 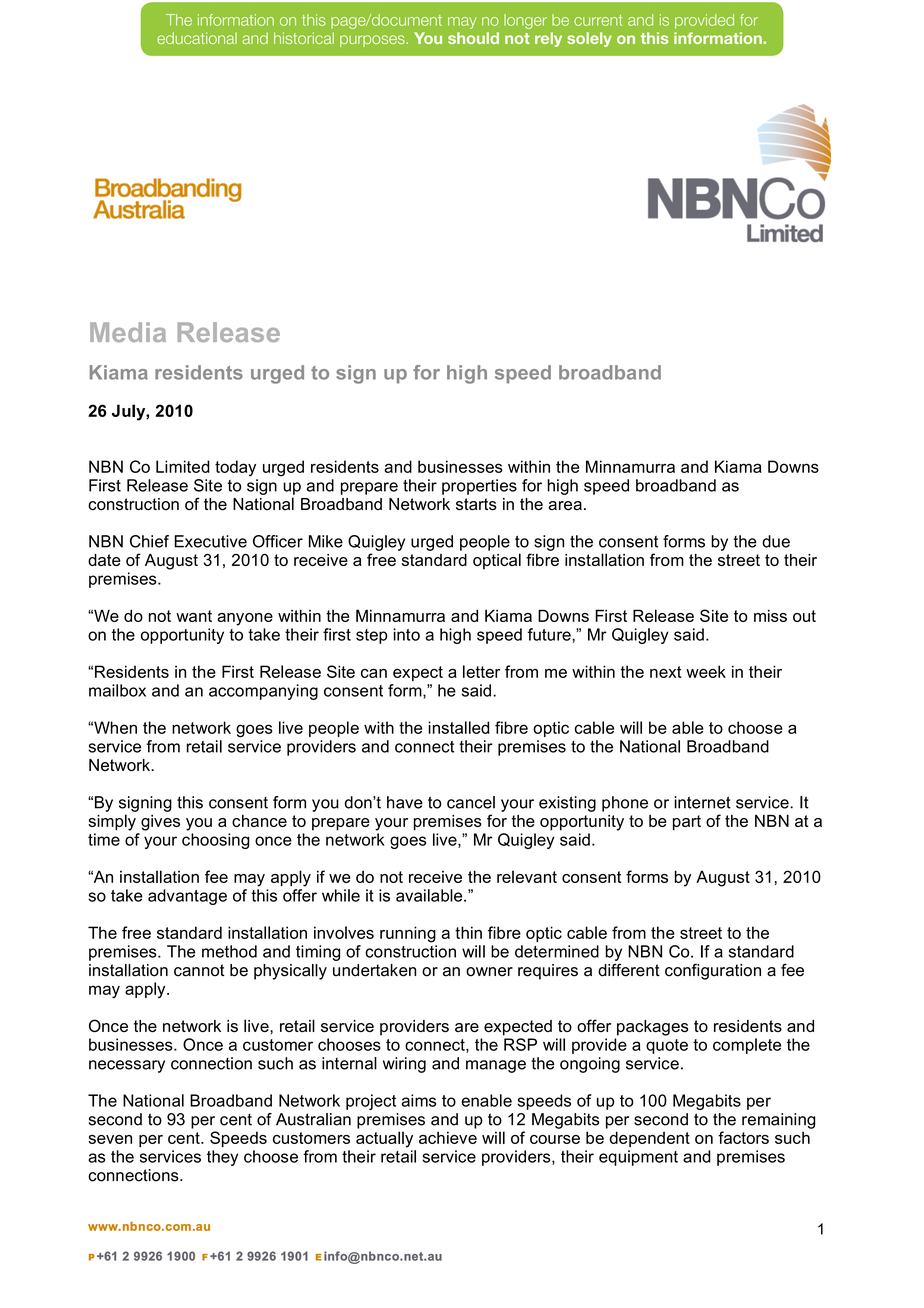 What do you see at coordinates (263, 692) in the image?
I see `accompanying` at bounding box center [263, 692].
